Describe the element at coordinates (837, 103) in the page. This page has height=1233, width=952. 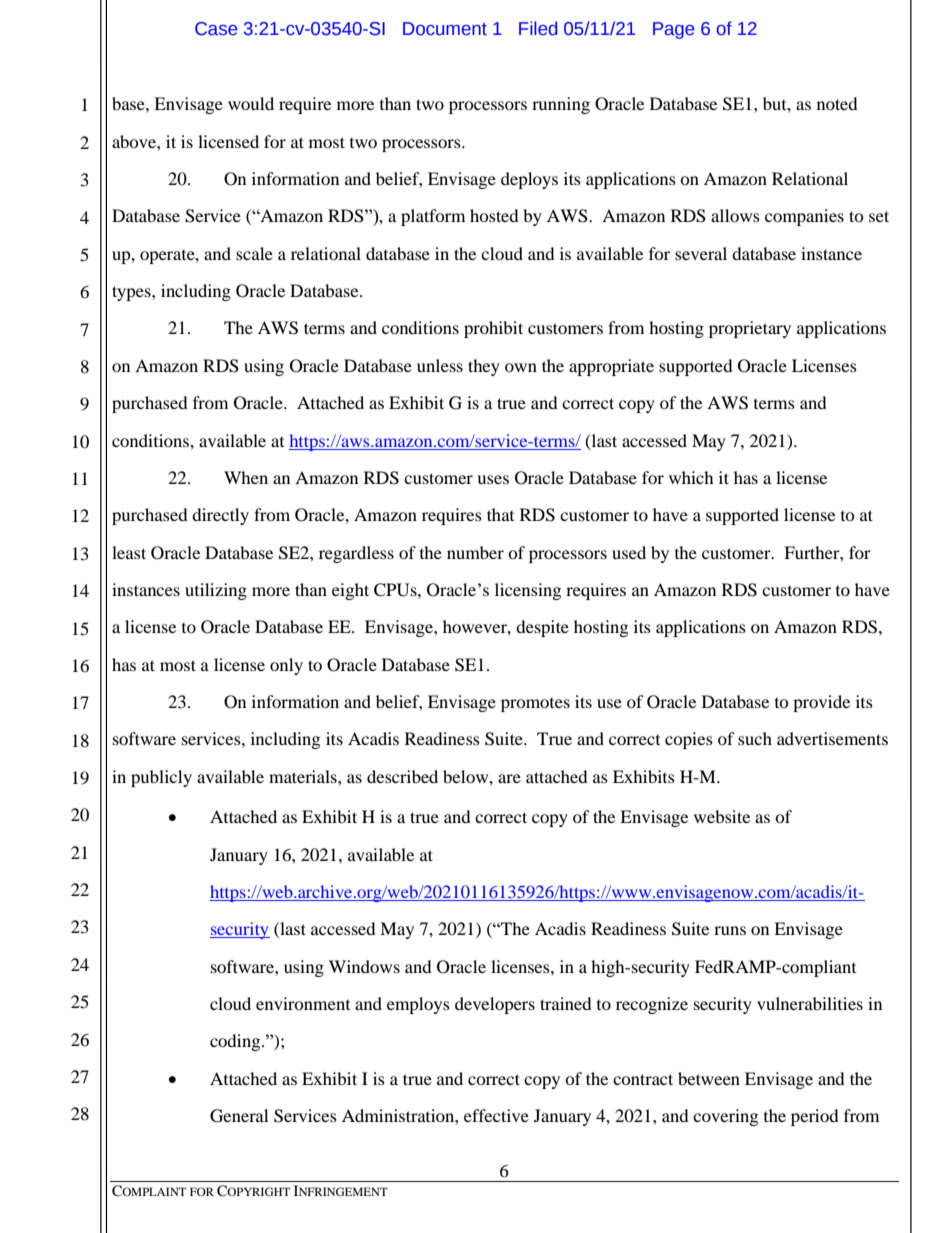
I see `noted` at that location.
